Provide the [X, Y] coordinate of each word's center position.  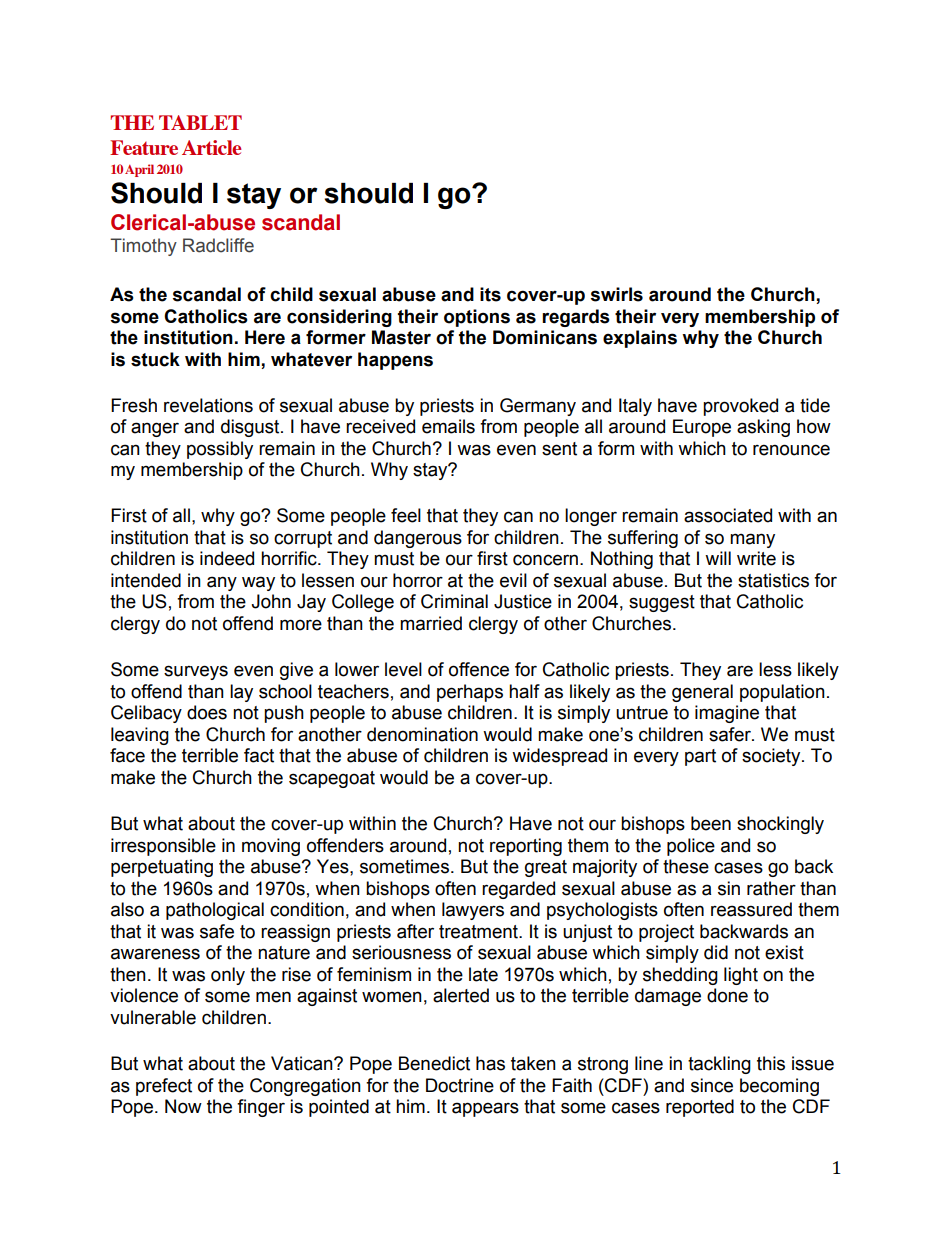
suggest [662, 603]
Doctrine [460, 1085]
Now [183, 1106]
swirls [617, 294]
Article [212, 147]
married [431, 623]
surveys [196, 672]
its [490, 294]
